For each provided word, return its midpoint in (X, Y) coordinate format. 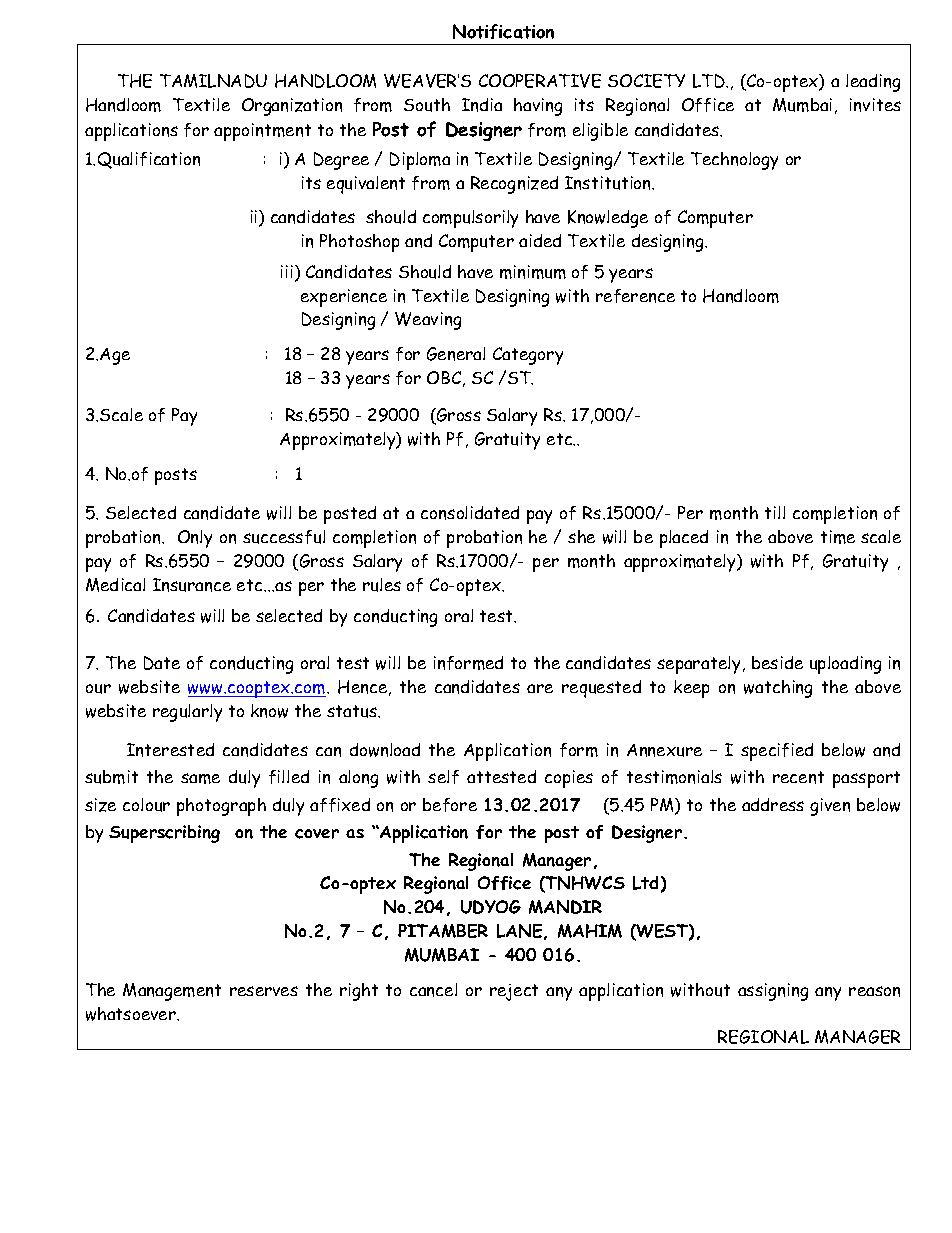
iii (288, 273)
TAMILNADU (213, 81)
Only (195, 539)
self (443, 777)
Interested (170, 750)
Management (172, 992)
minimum (533, 272)
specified (777, 752)
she (581, 536)
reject (514, 992)
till (775, 512)
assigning (773, 992)
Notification (503, 31)
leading (873, 83)
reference (635, 296)
